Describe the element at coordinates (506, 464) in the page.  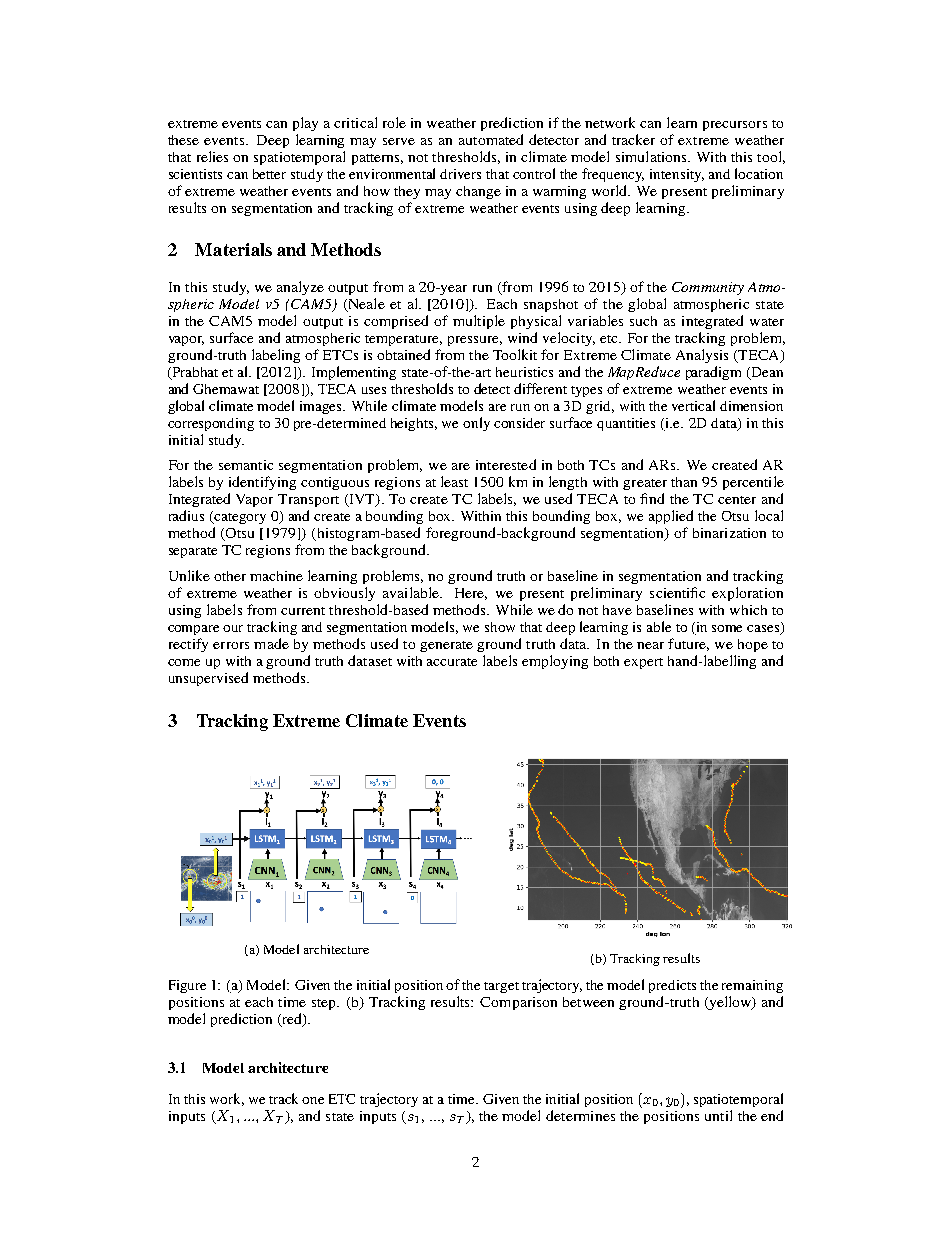
I see `interested` at that location.
